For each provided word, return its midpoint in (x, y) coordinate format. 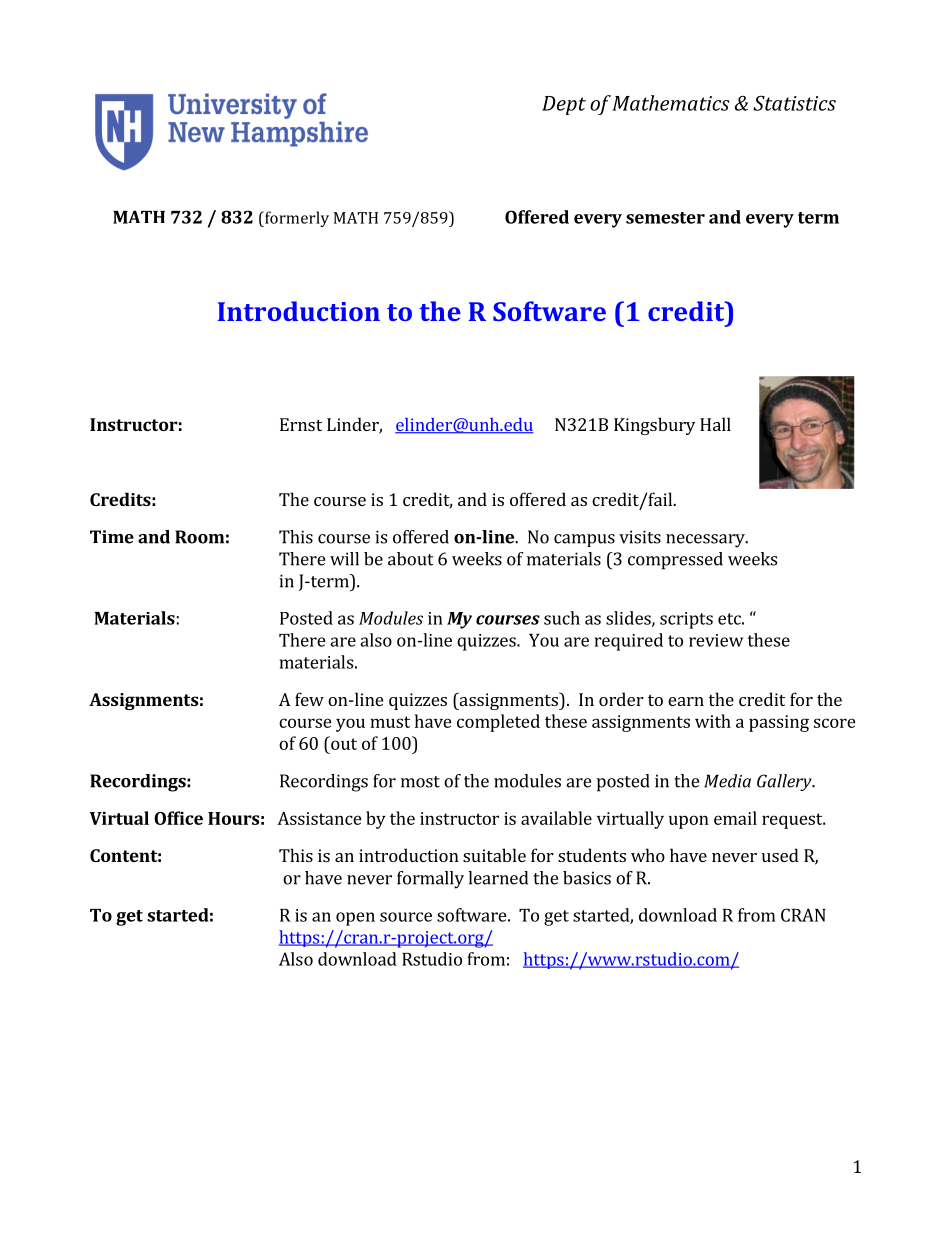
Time (112, 537)
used (780, 855)
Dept (564, 105)
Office (178, 818)
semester (665, 218)
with (713, 721)
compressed (675, 561)
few (309, 699)
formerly (296, 219)
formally (430, 880)
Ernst (301, 424)
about (411, 559)
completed (498, 723)
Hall (715, 424)
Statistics (794, 103)
